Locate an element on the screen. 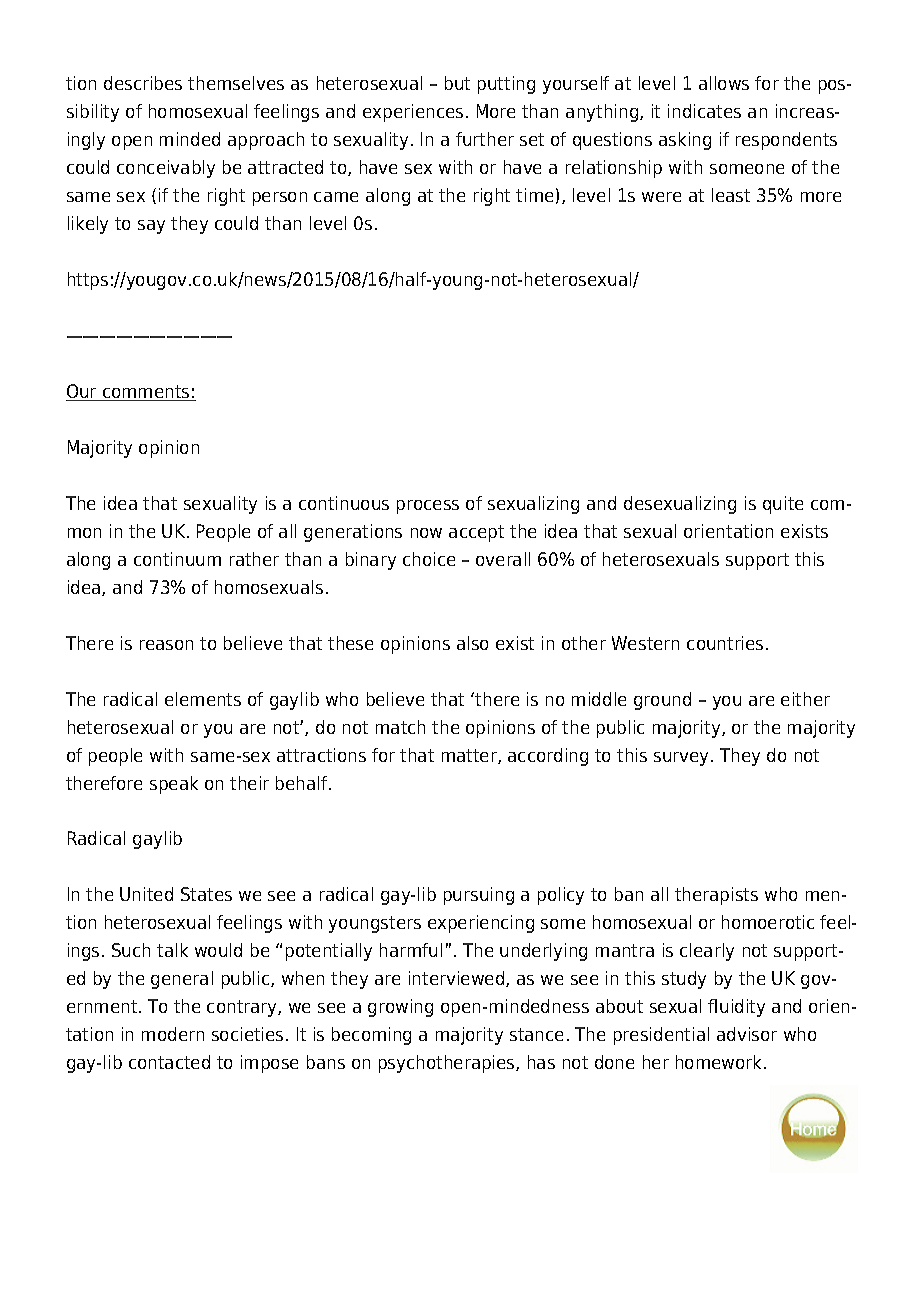  indicates is located at coordinates (704, 111).
